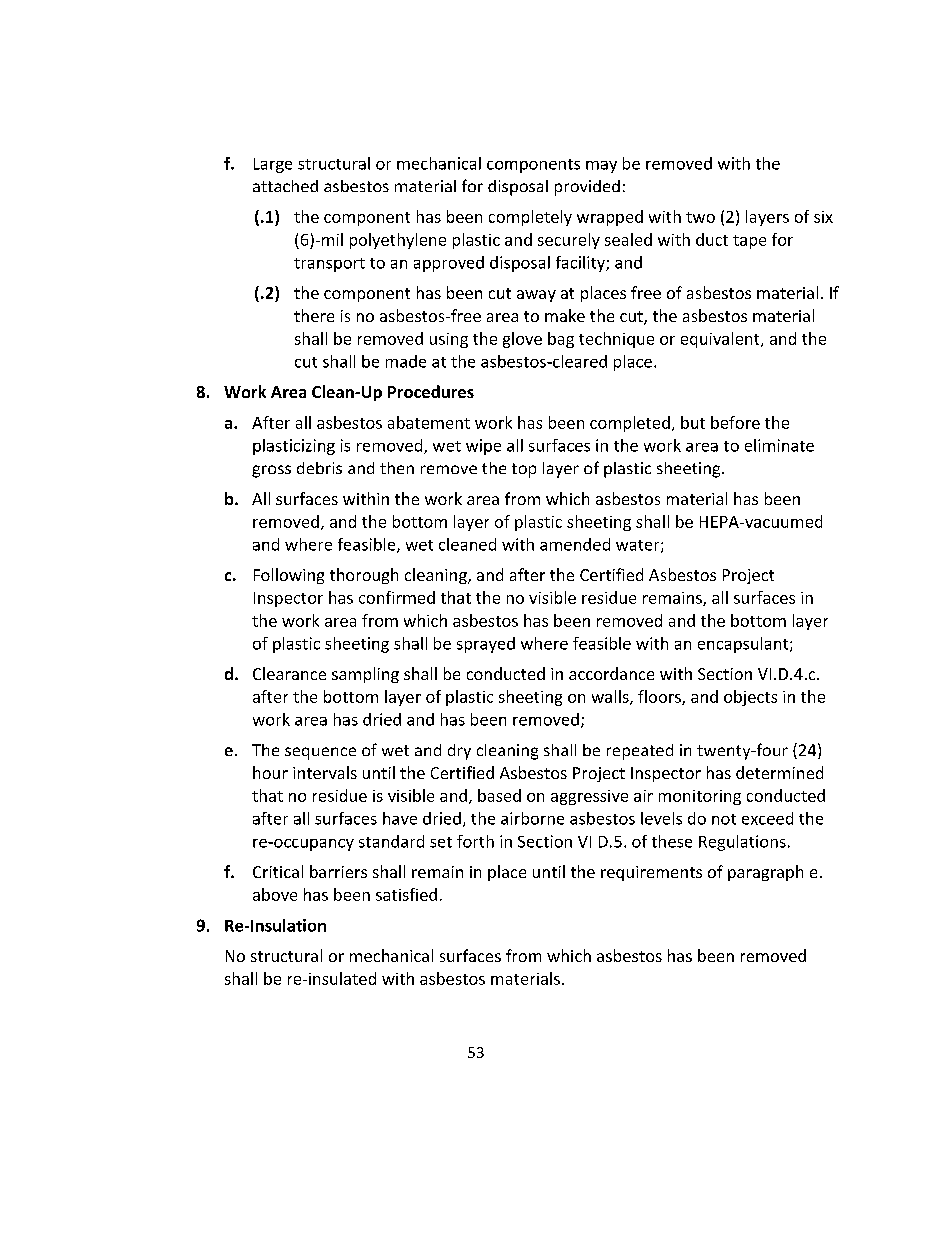  Describe the element at coordinates (721, 340) in the page. I see `equivalent` at that location.
